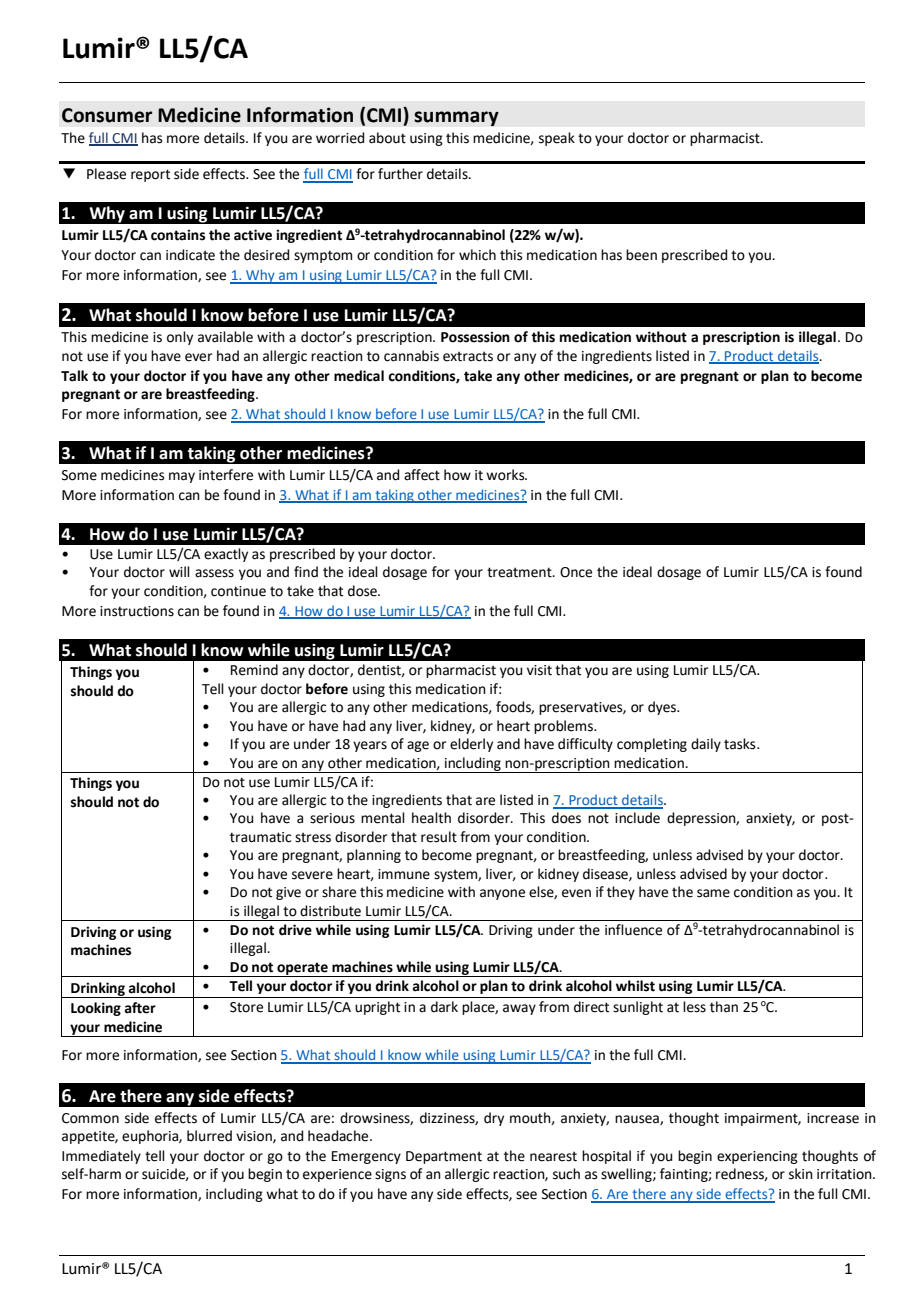  What do you see at coordinates (663, 708) in the screenshot?
I see `dyes` at bounding box center [663, 708].
